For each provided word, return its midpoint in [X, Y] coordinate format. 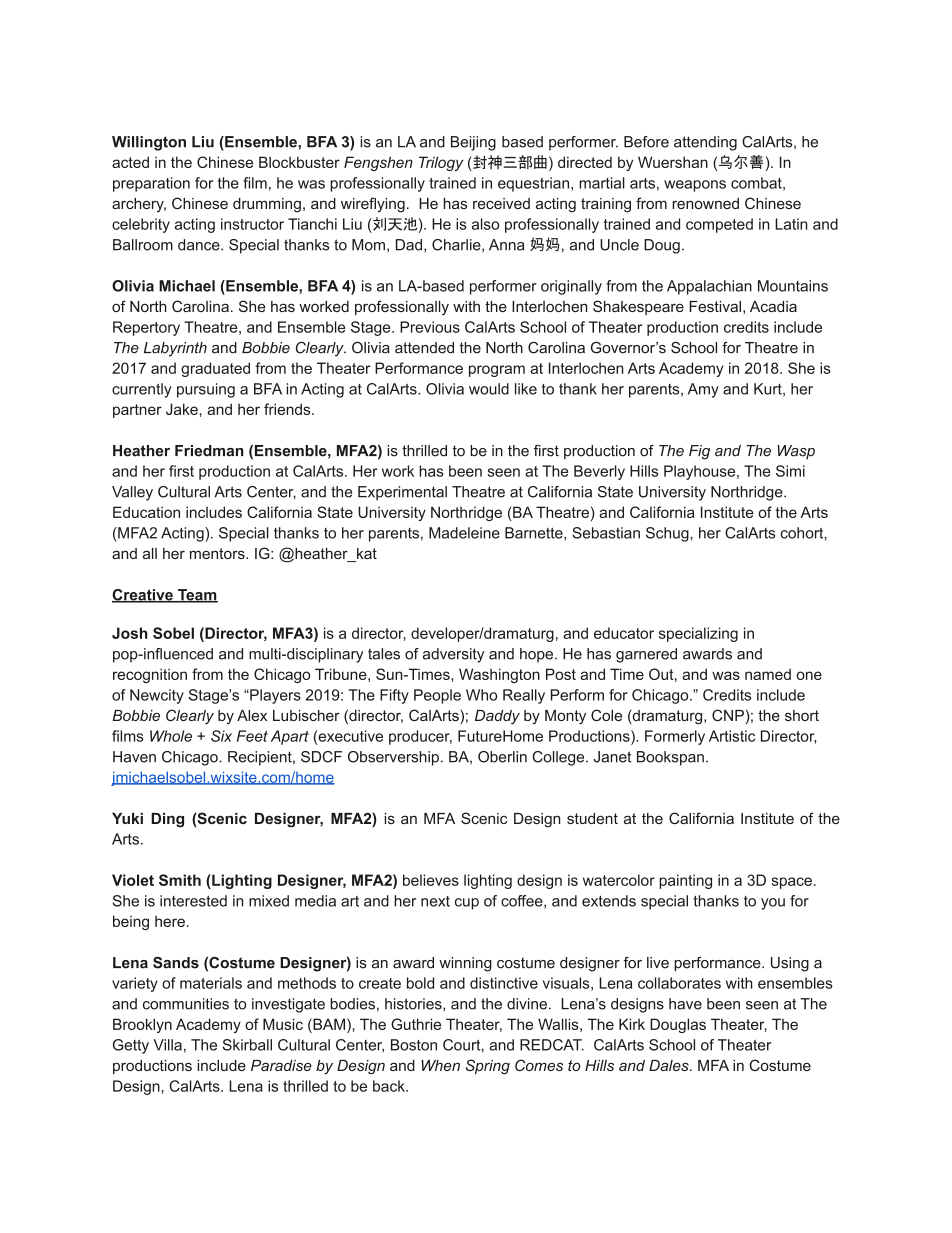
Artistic [732, 736]
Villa [167, 1045]
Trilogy [441, 163]
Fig [699, 452]
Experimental [402, 493]
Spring [488, 1067]
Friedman [209, 451]
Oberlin [502, 757]
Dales [670, 1065]
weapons [695, 186]
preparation [151, 184]
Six [221, 736]
